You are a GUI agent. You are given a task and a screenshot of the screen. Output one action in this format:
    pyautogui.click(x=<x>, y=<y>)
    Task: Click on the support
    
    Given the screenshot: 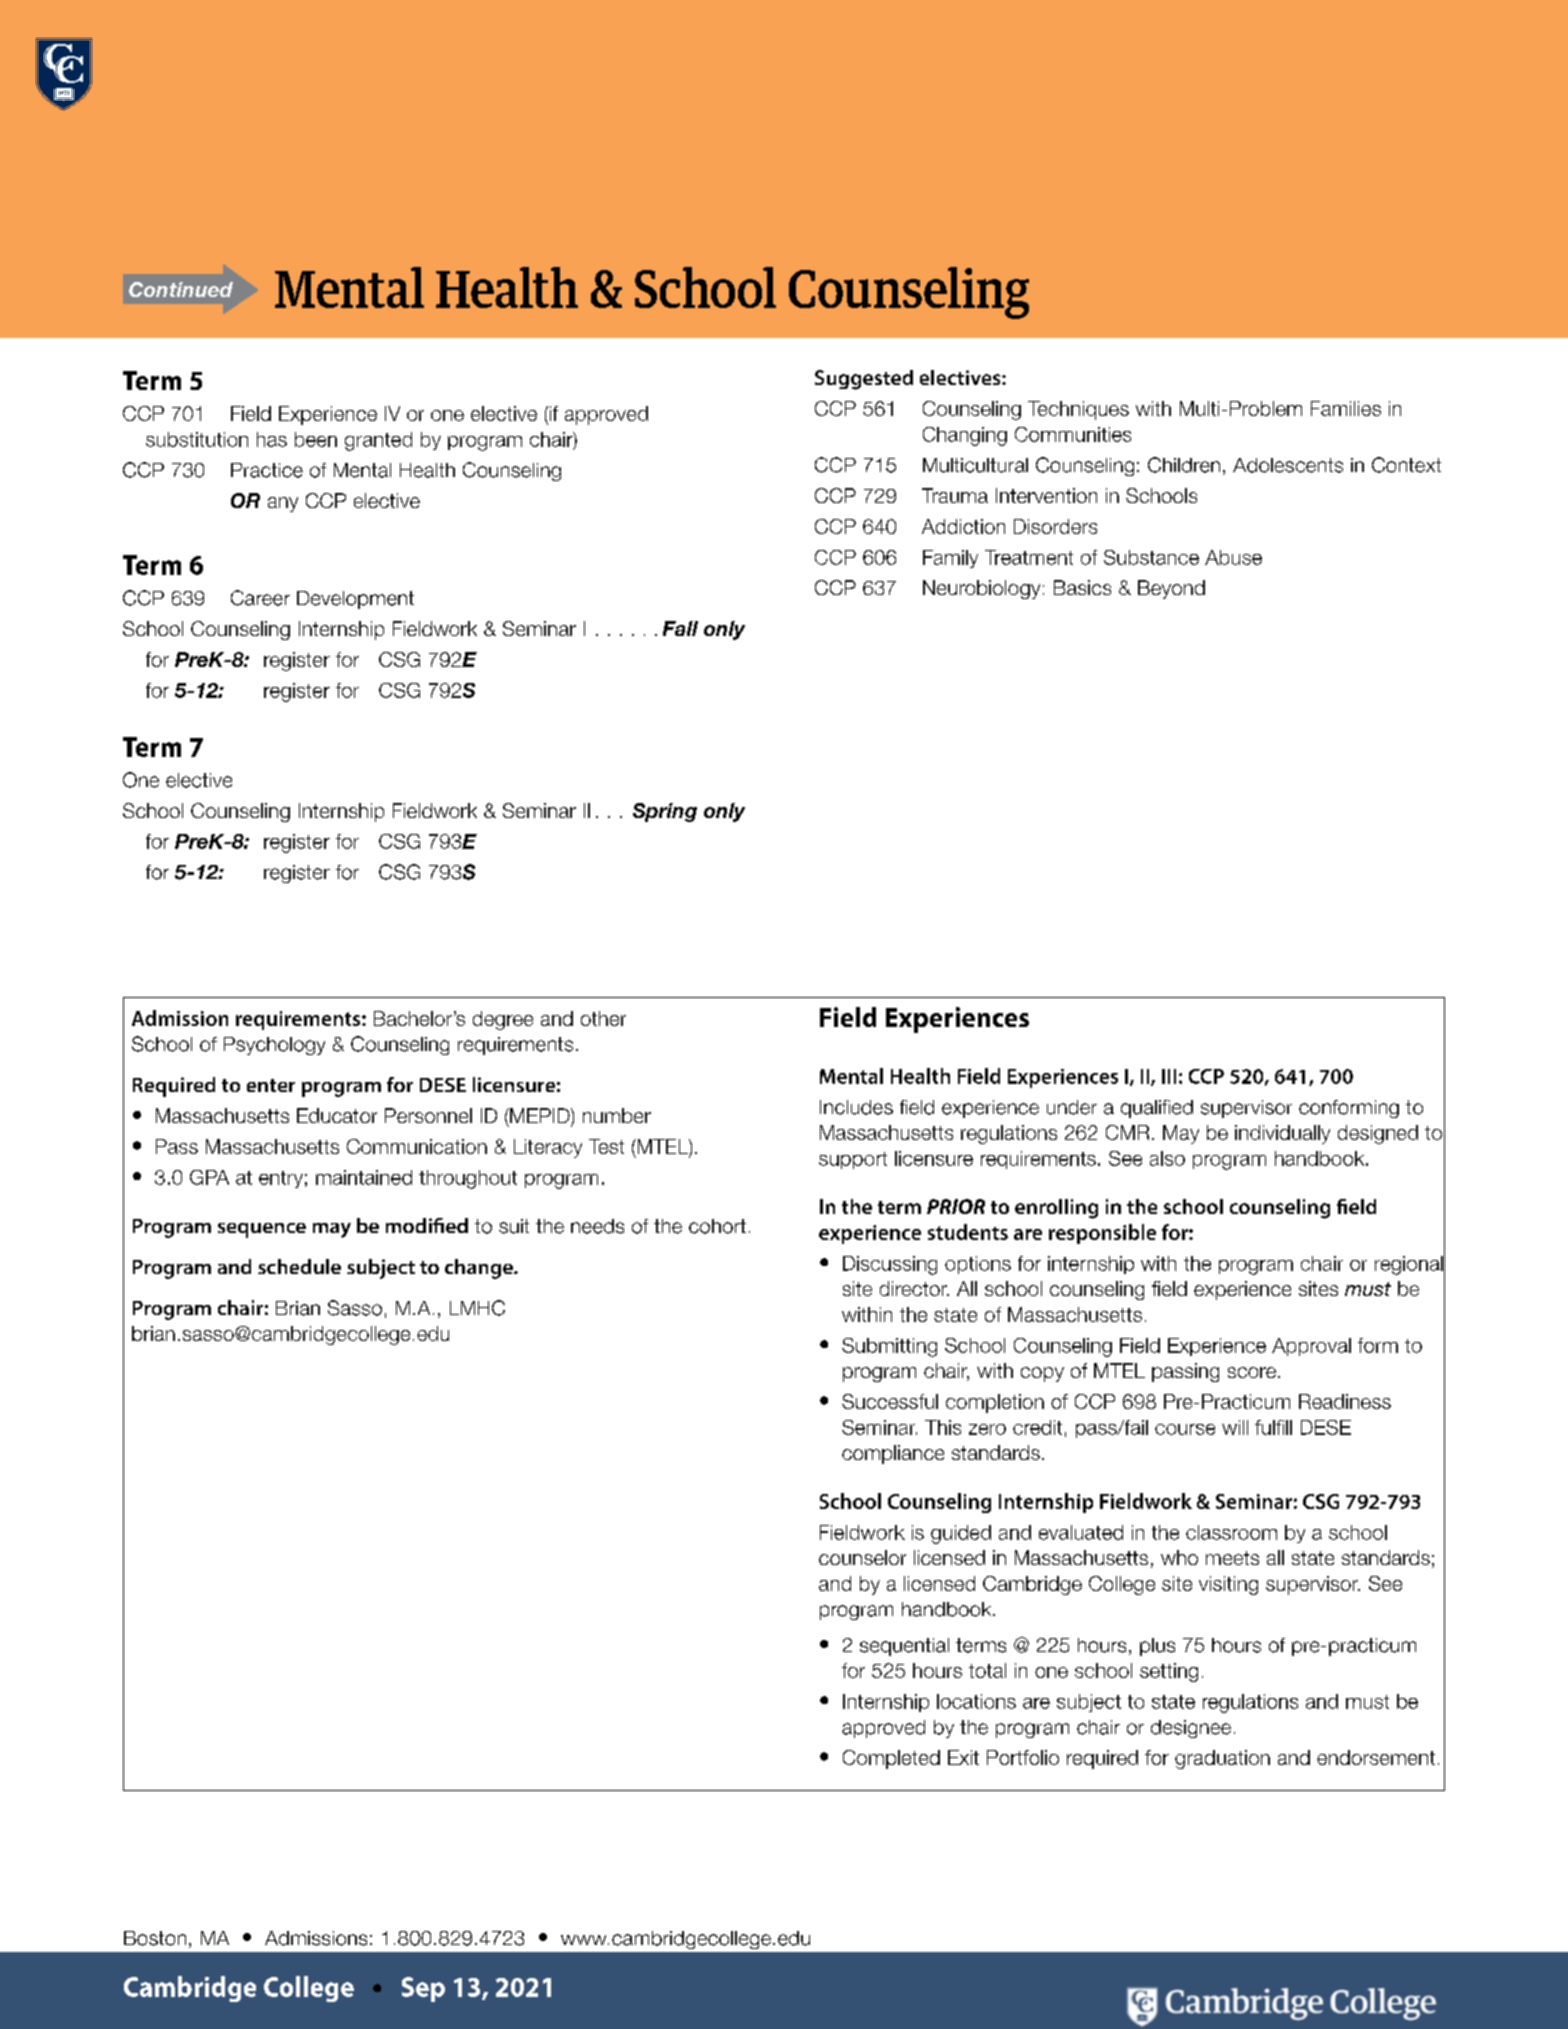 What is the action you would take?
    pyautogui.click(x=853, y=1160)
